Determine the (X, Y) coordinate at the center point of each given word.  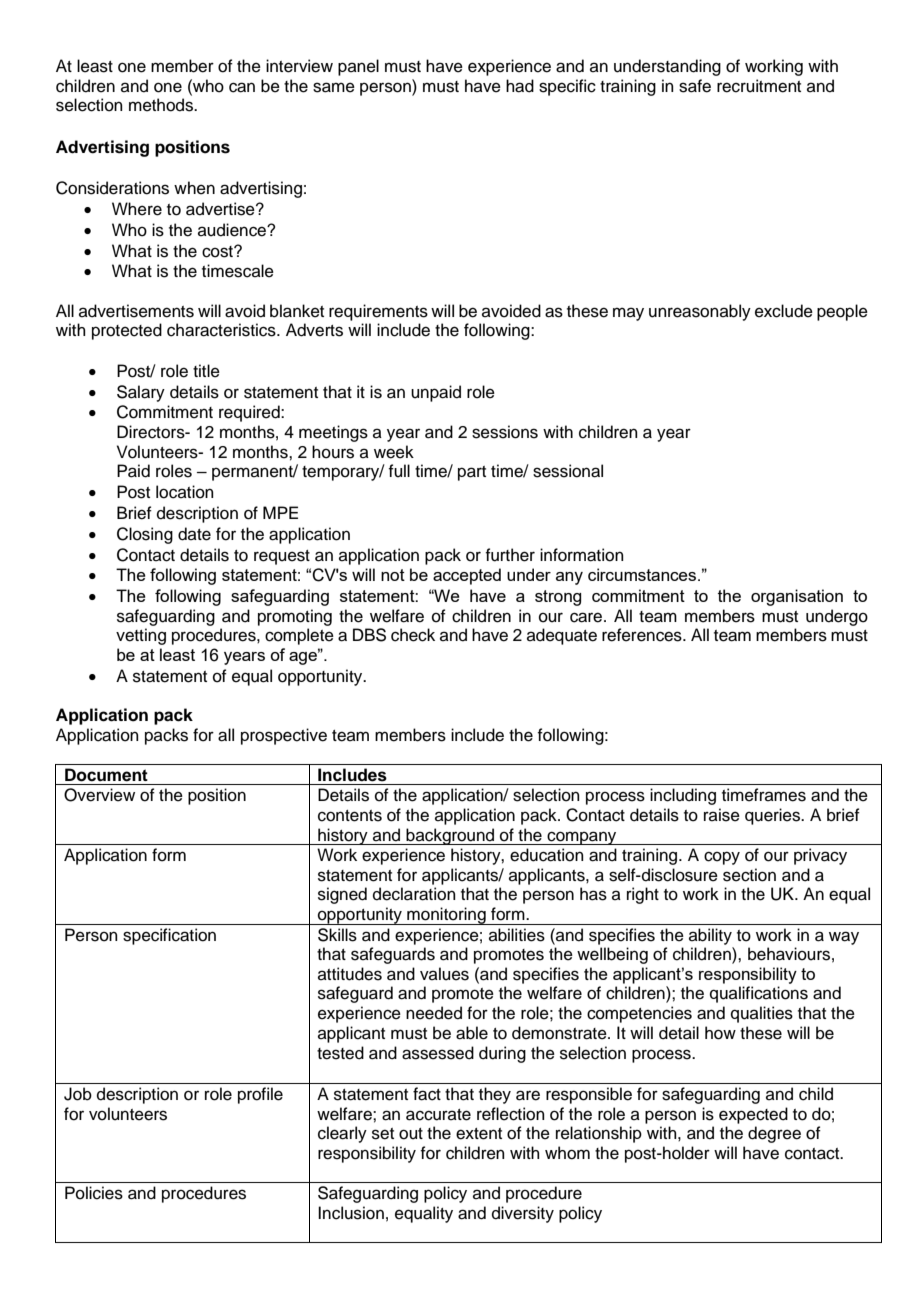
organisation (797, 597)
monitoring (446, 916)
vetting (141, 636)
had (520, 86)
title (206, 371)
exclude (784, 311)
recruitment (759, 86)
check (413, 635)
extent (479, 1134)
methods (162, 105)
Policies (94, 1193)
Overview (99, 795)
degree (774, 1134)
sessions (505, 432)
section (749, 875)
